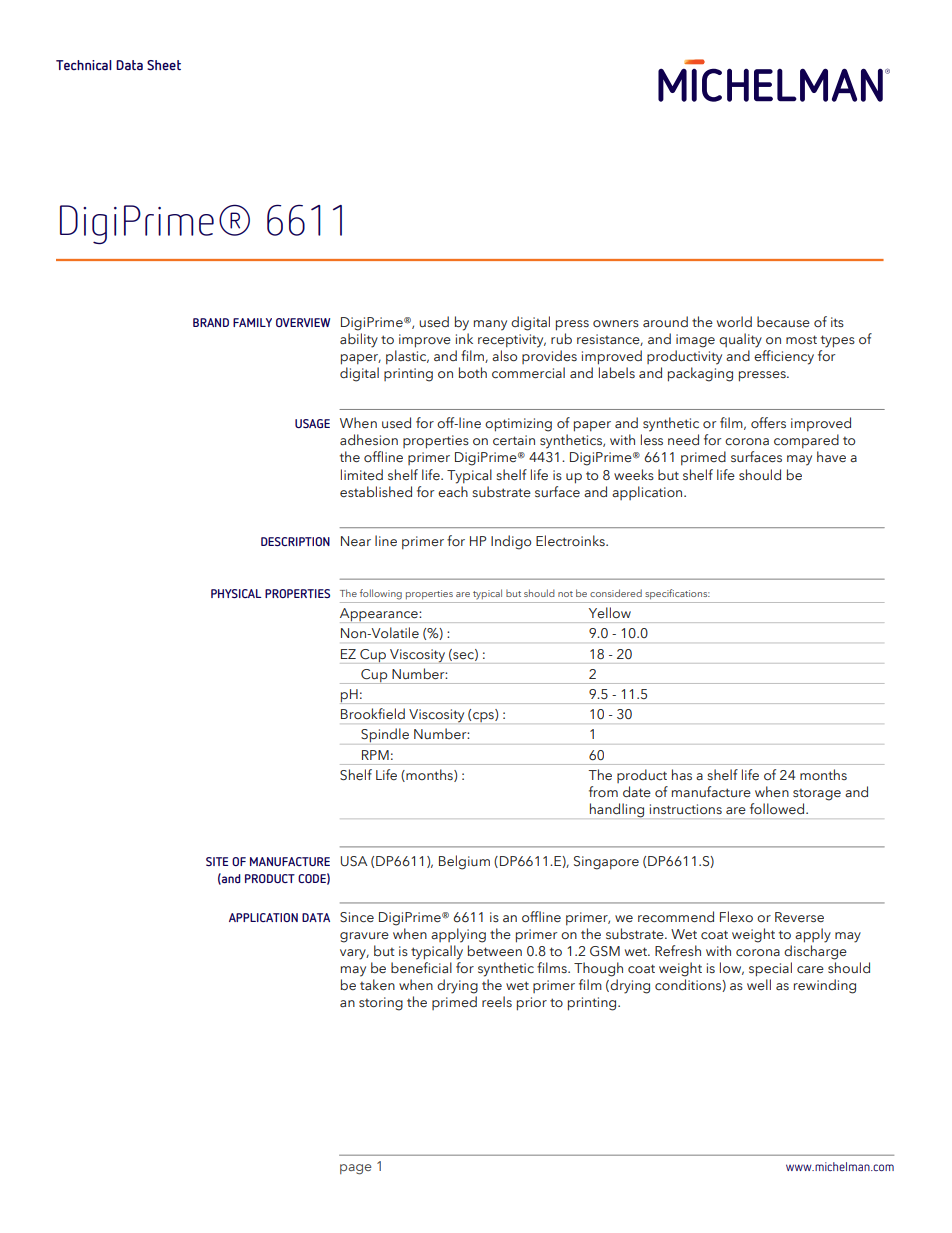 This screenshot has height=1233, width=952. What do you see at coordinates (312, 423) in the screenshot?
I see `USAGE` at bounding box center [312, 423].
